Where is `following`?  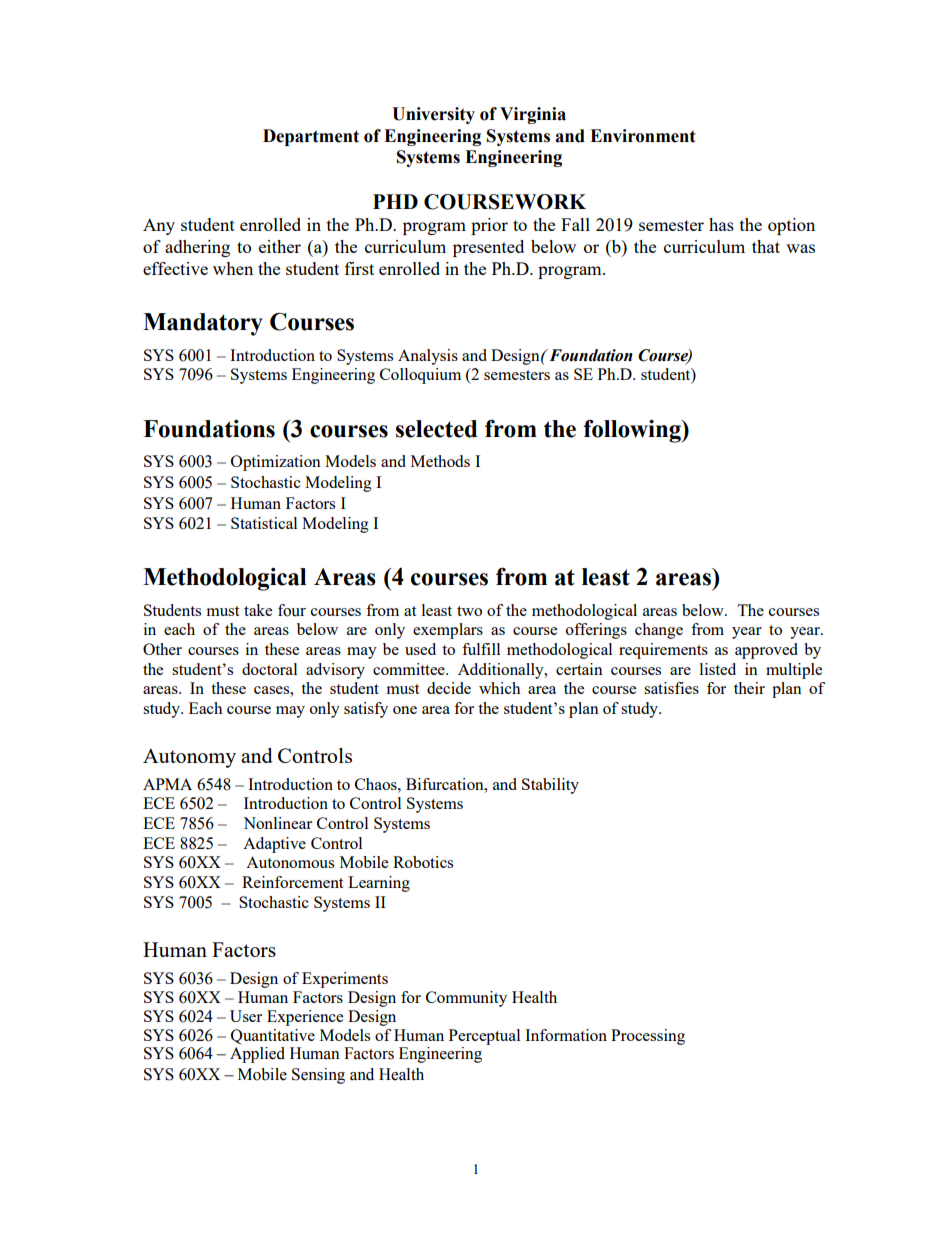
following is located at coordinates (633, 431).
